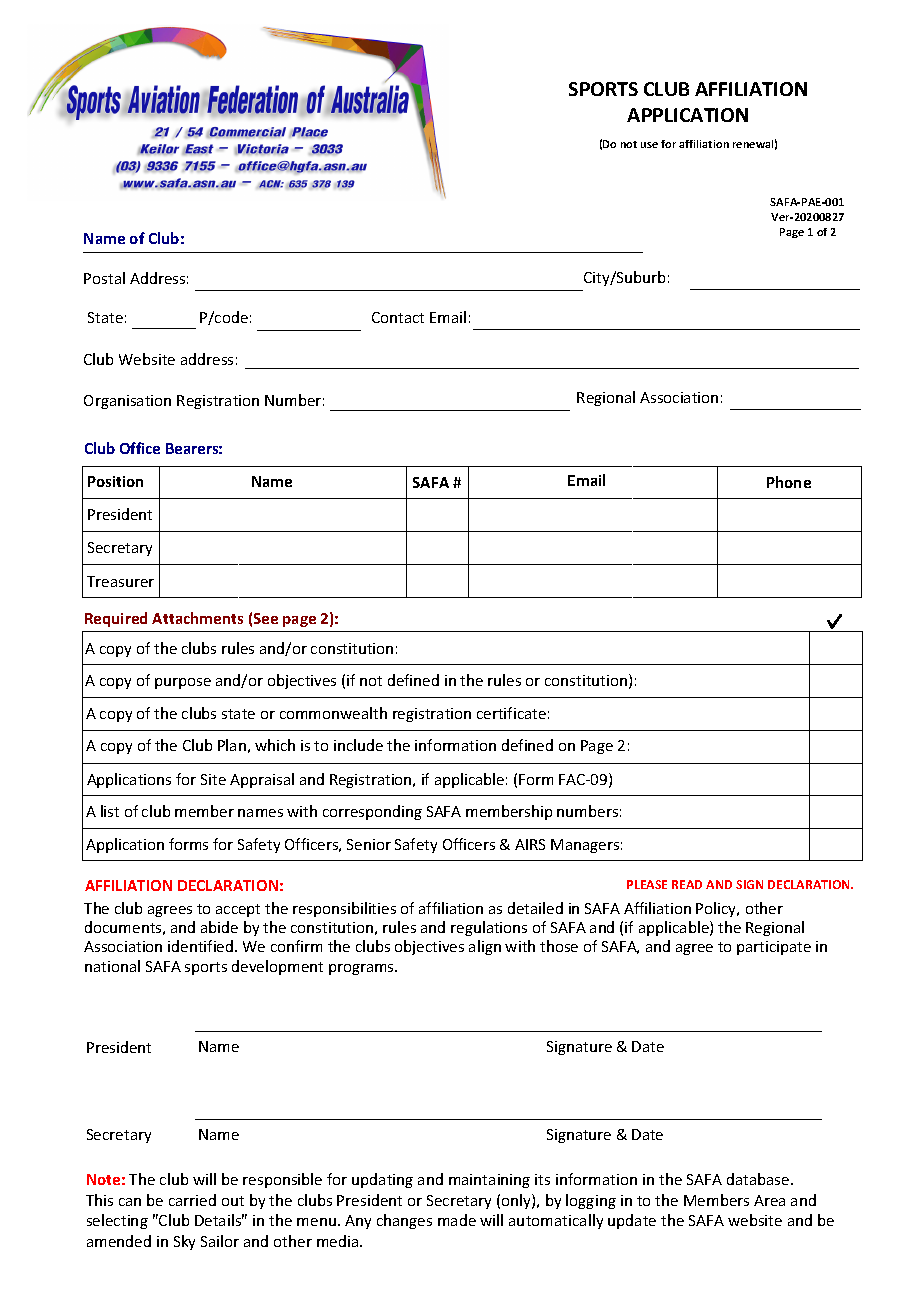  What do you see at coordinates (115, 481) in the screenshot?
I see `Position` at bounding box center [115, 481].
